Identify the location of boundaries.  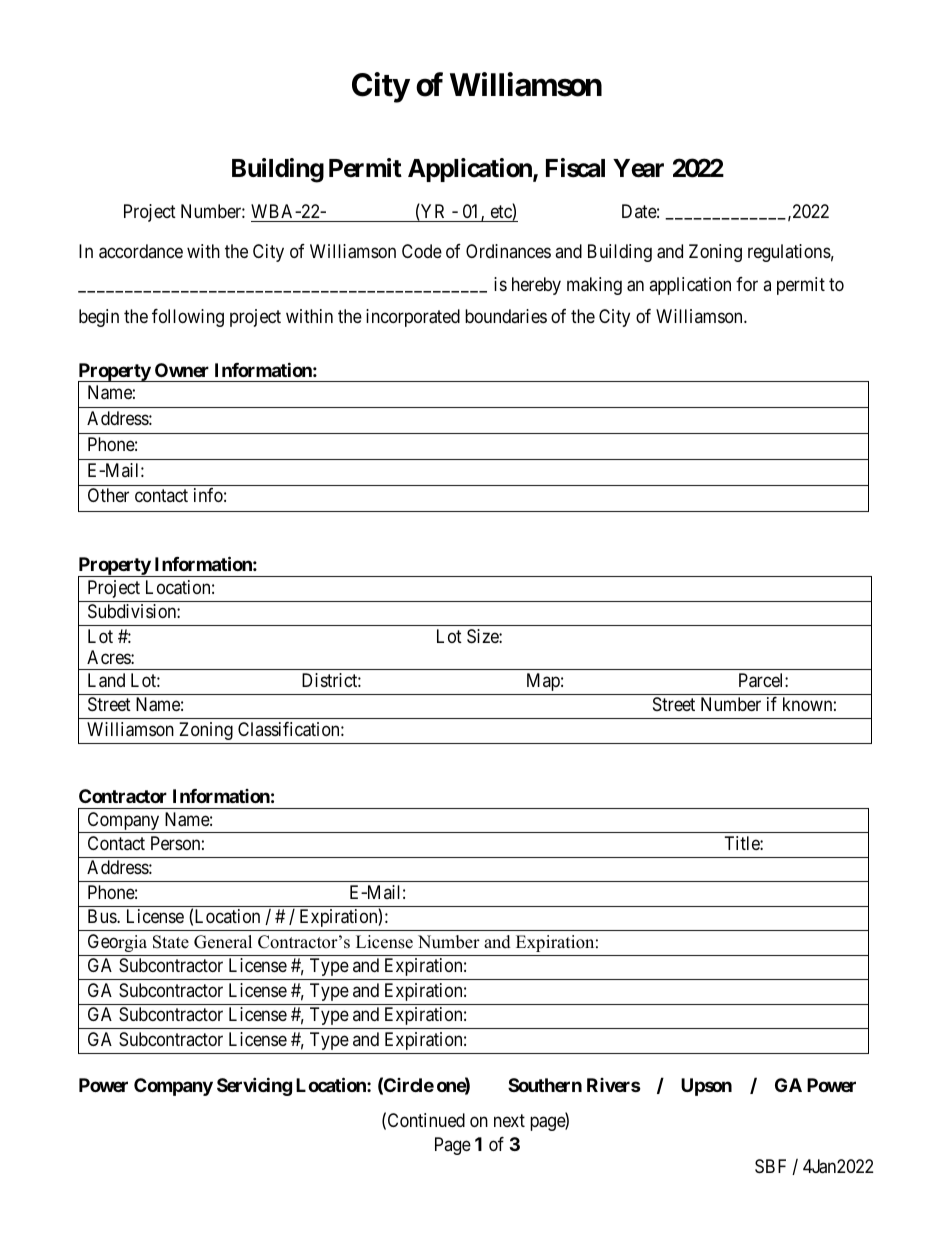
(506, 316).
